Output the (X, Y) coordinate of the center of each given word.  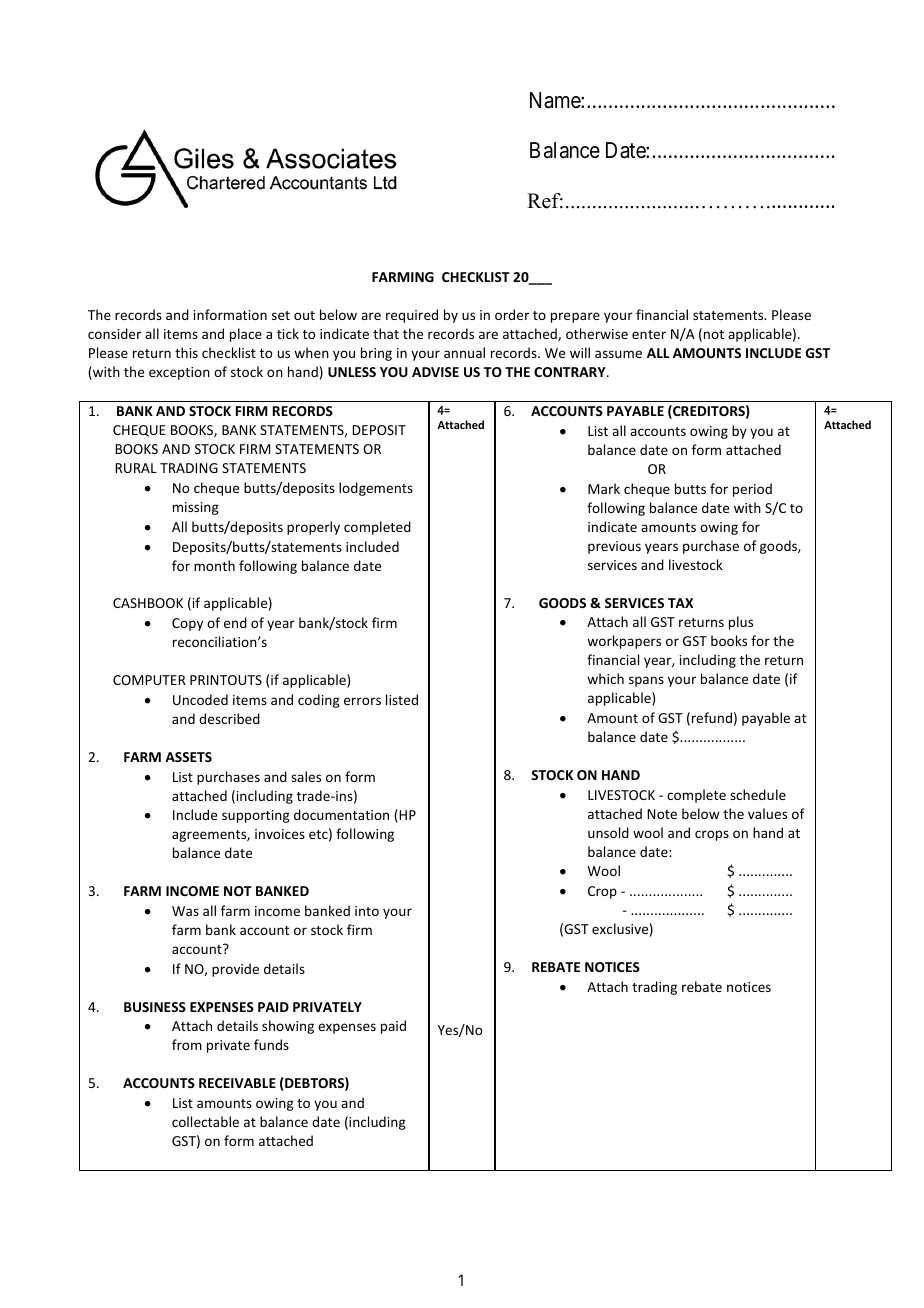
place (246, 335)
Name (556, 100)
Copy (187, 624)
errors (362, 701)
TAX (680, 603)
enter (649, 334)
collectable (205, 1121)
